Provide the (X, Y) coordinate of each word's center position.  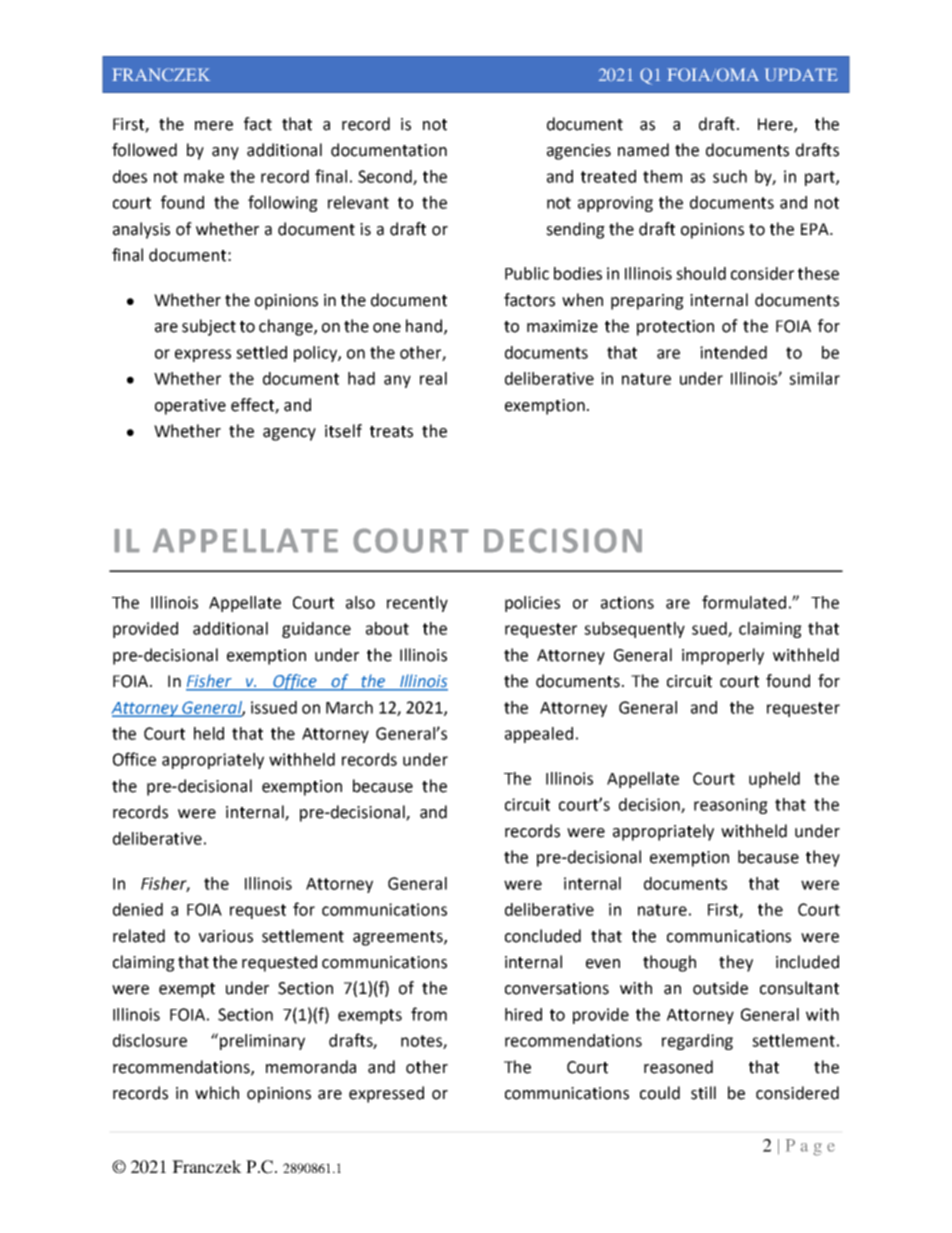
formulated (744, 602)
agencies (579, 152)
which (217, 1093)
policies (532, 604)
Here (776, 125)
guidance (316, 630)
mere (214, 126)
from (429, 1014)
